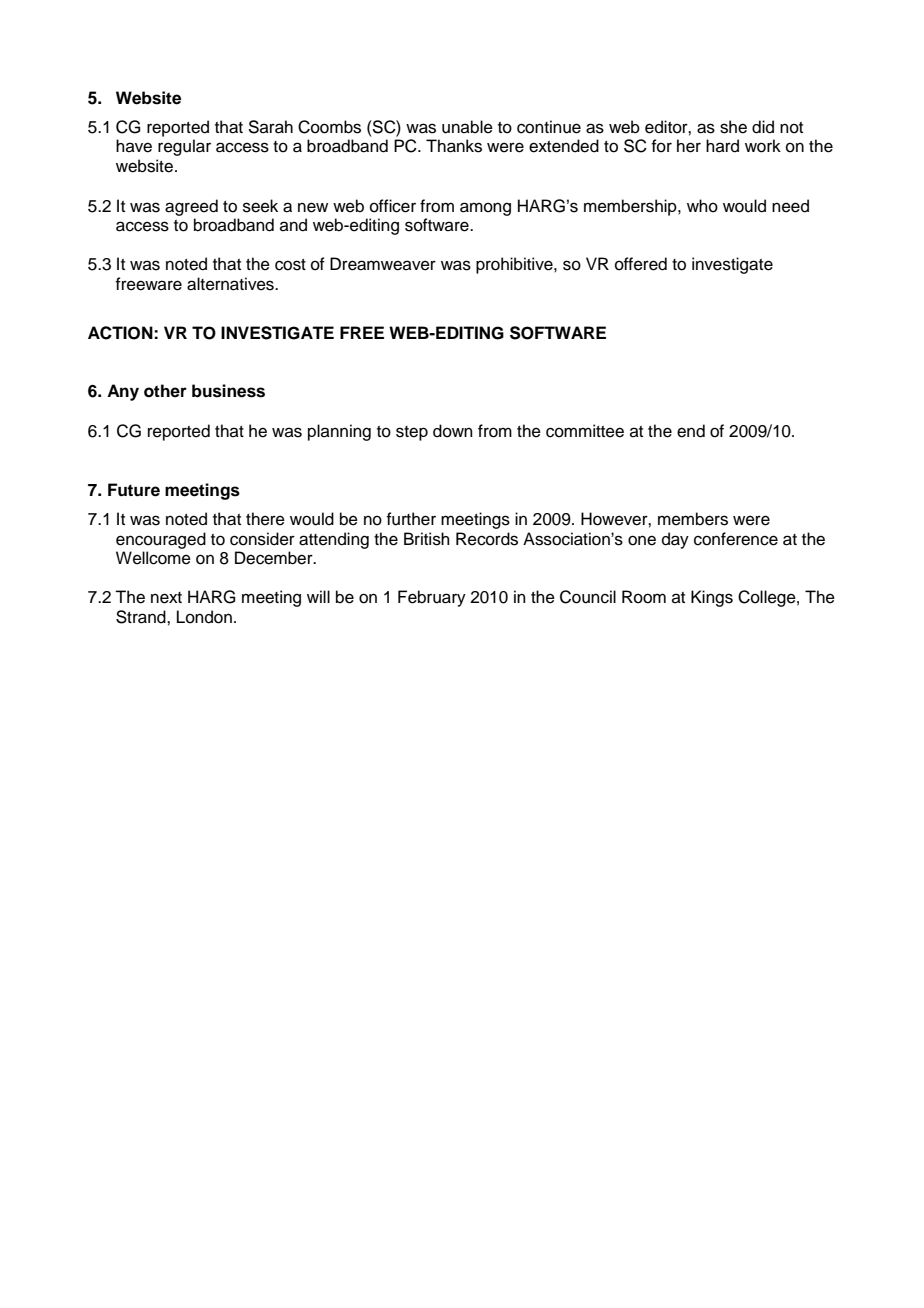 The width and height of the document is (924, 1308). Describe the element at coordinates (184, 147) in the document. I see `regular` at that location.
